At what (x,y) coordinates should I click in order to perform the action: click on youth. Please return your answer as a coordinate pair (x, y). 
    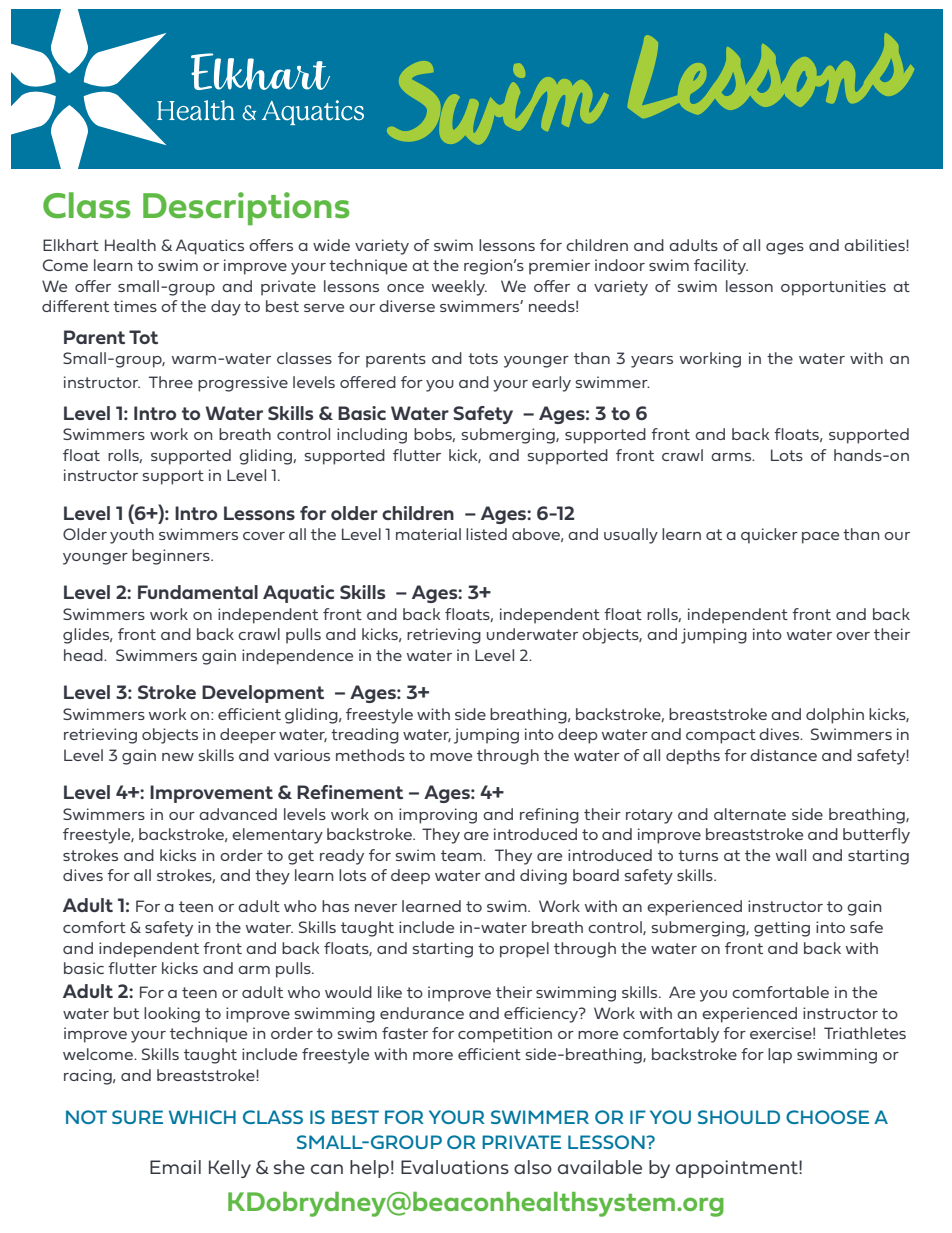
    Looking at the image, I should click on (132, 536).
